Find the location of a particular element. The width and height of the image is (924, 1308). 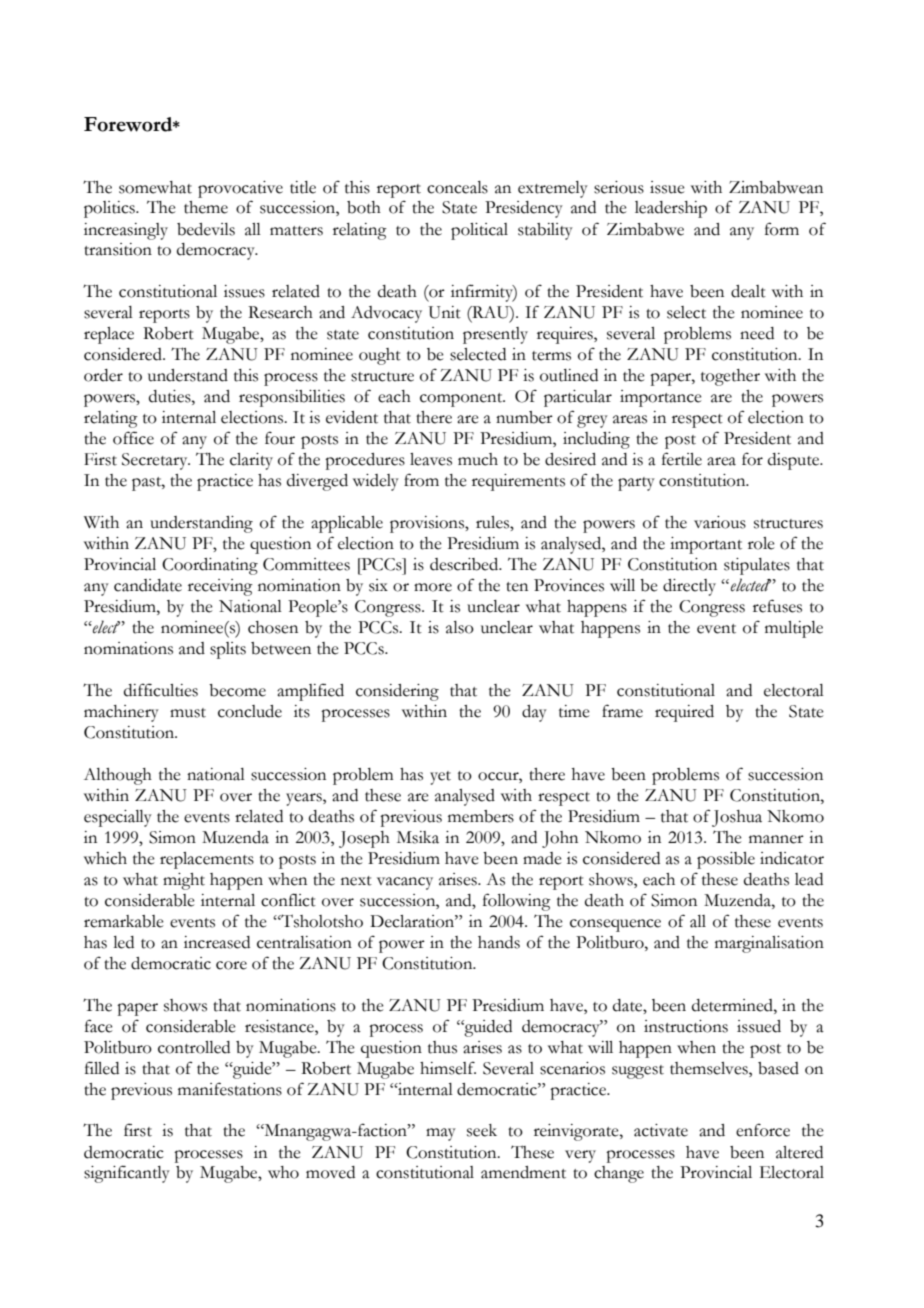

fertile is located at coordinates (682, 459).
